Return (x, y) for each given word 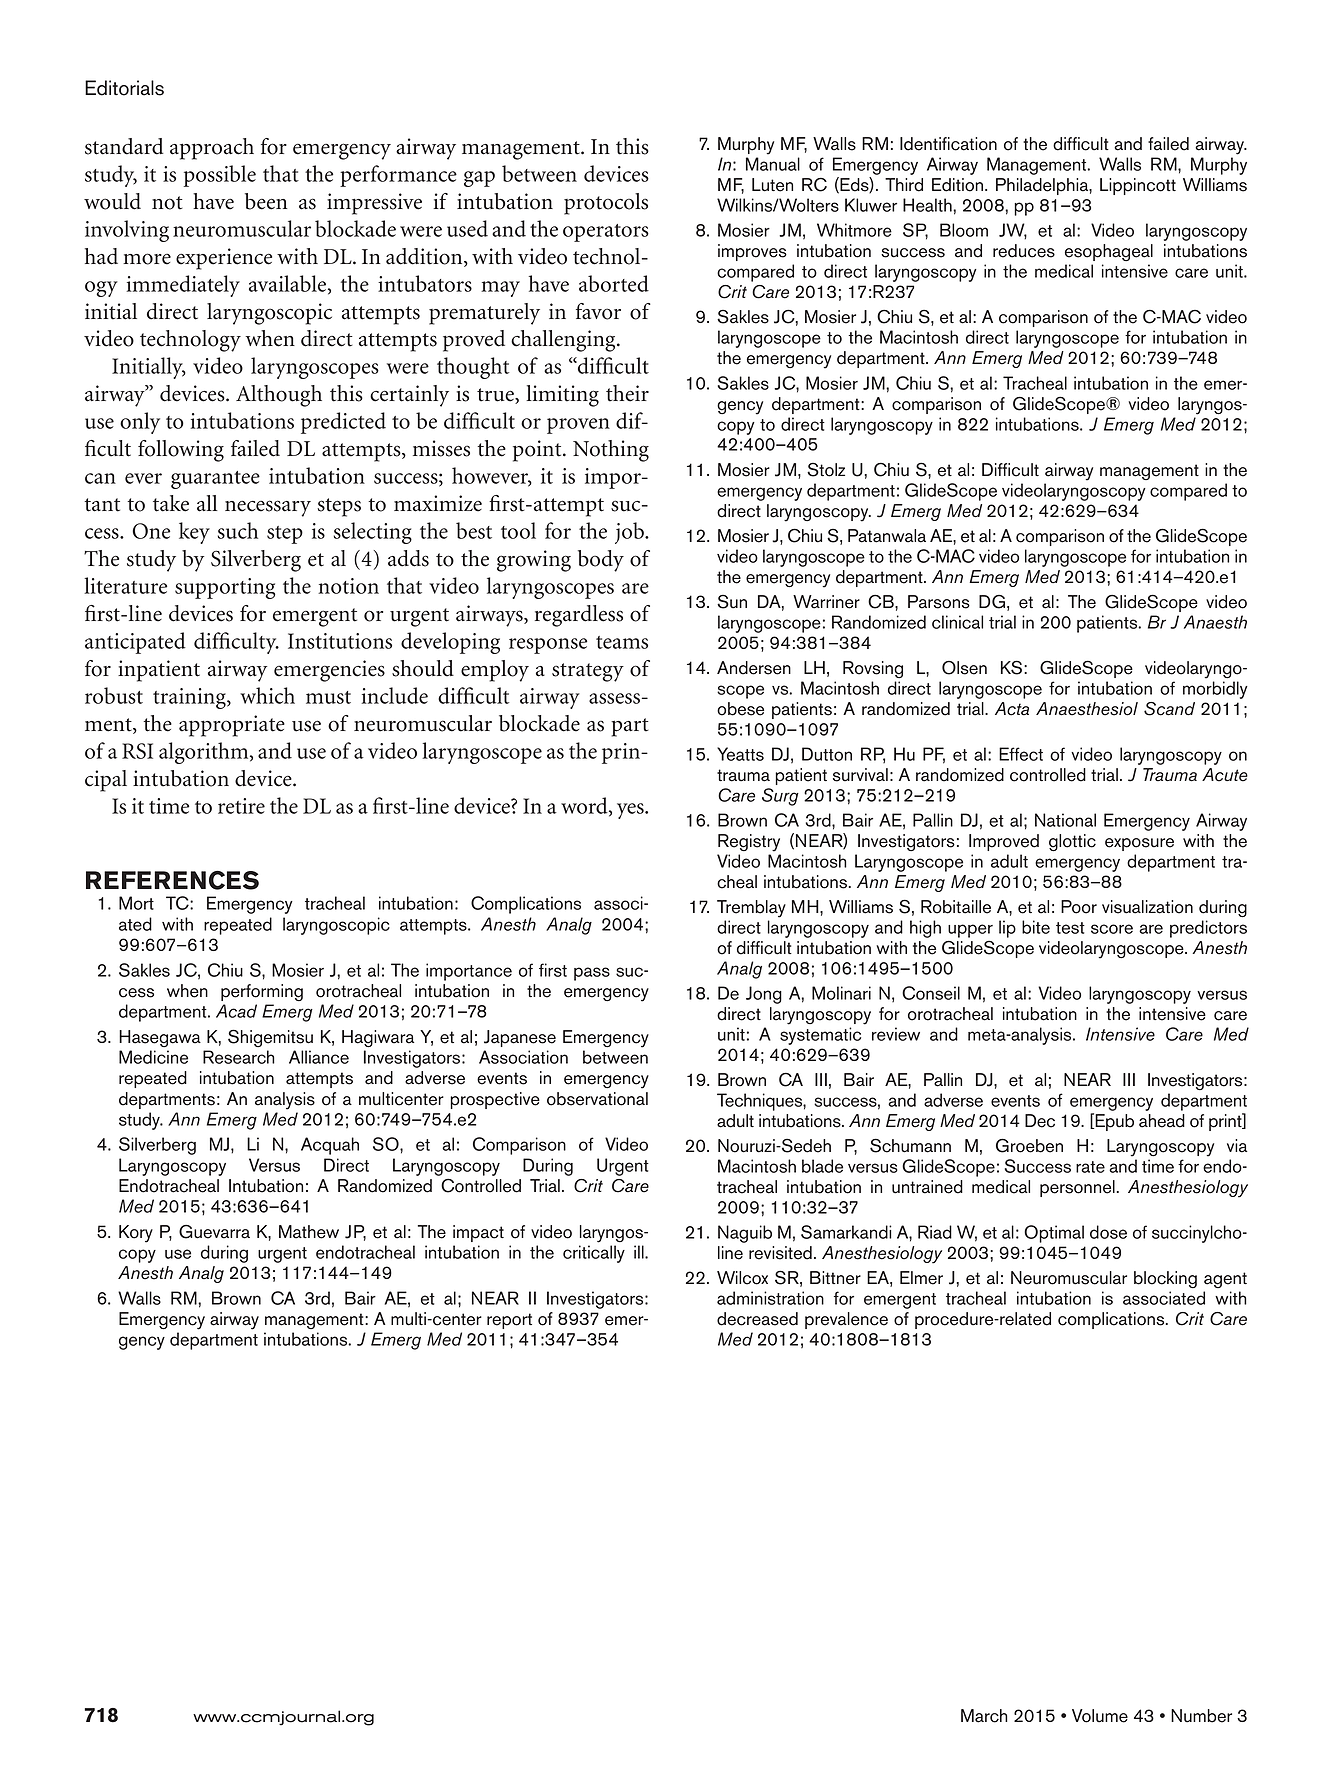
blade (822, 1166)
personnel (1078, 1188)
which (267, 695)
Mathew (309, 1232)
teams (622, 642)
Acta (1012, 709)
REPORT (509, 1321)
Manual (773, 164)
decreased (757, 1319)
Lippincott (1138, 186)
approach (212, 149)
